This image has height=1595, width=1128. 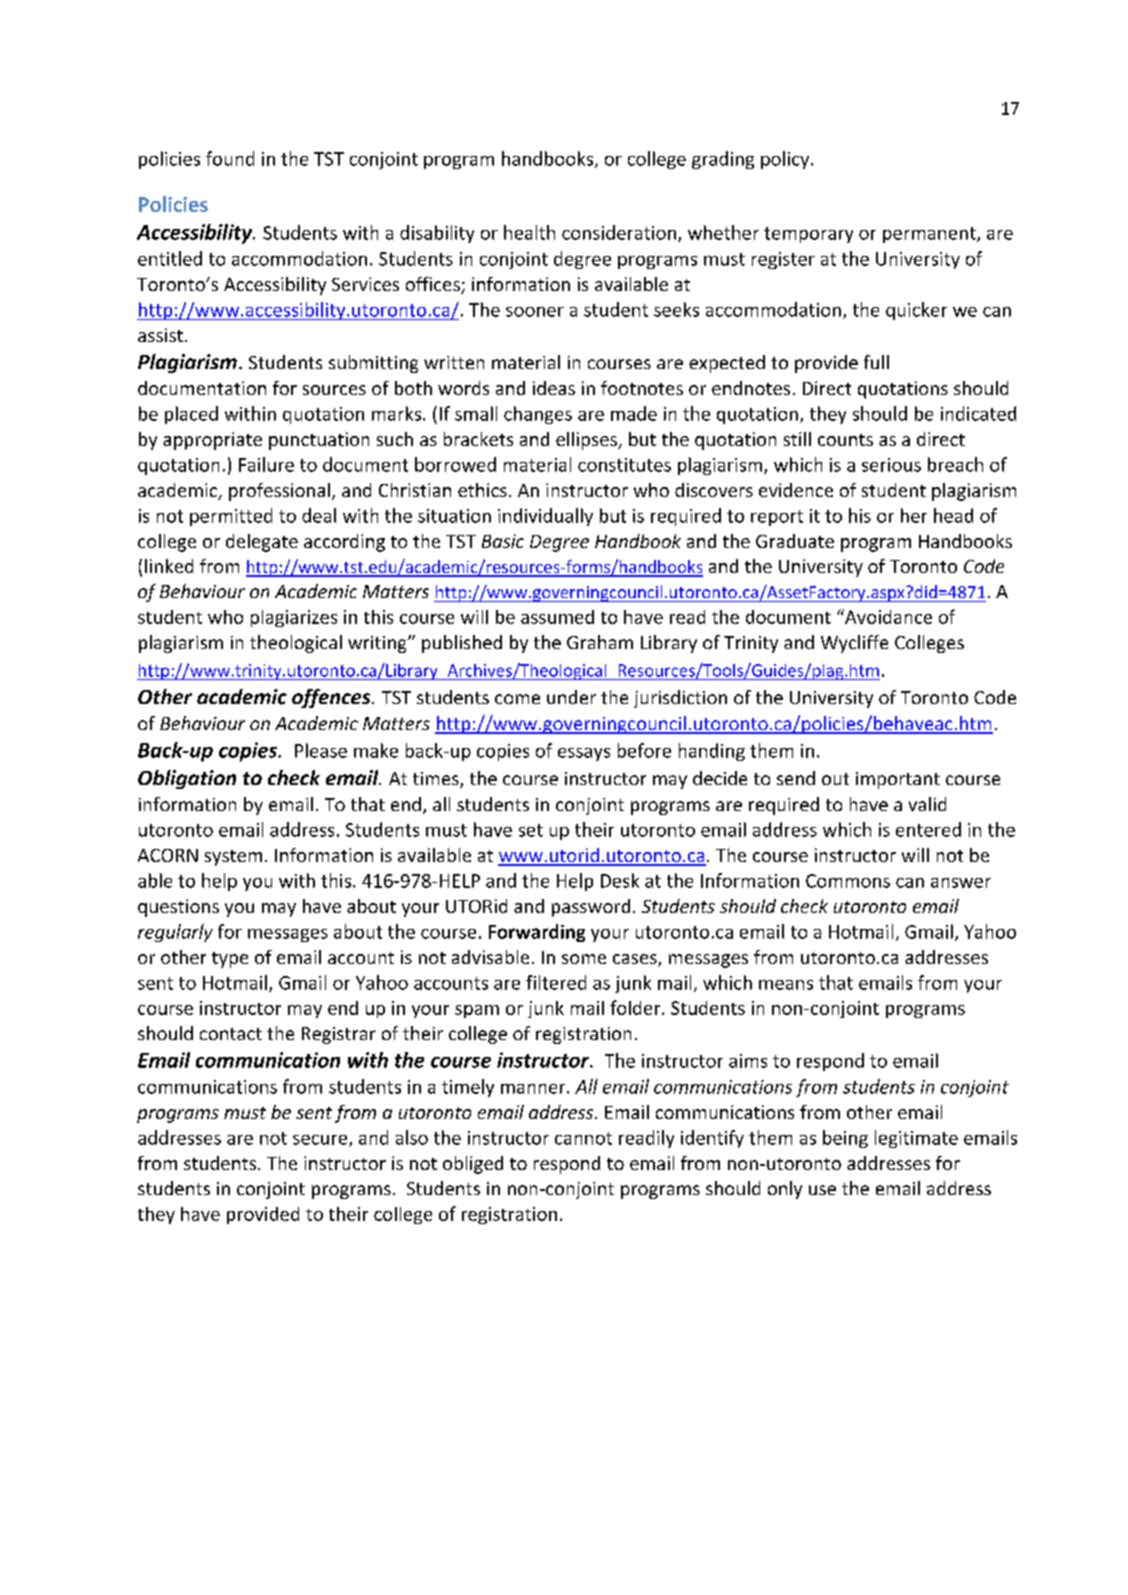 I want to click on Commons, so click(x=848, y=881).
